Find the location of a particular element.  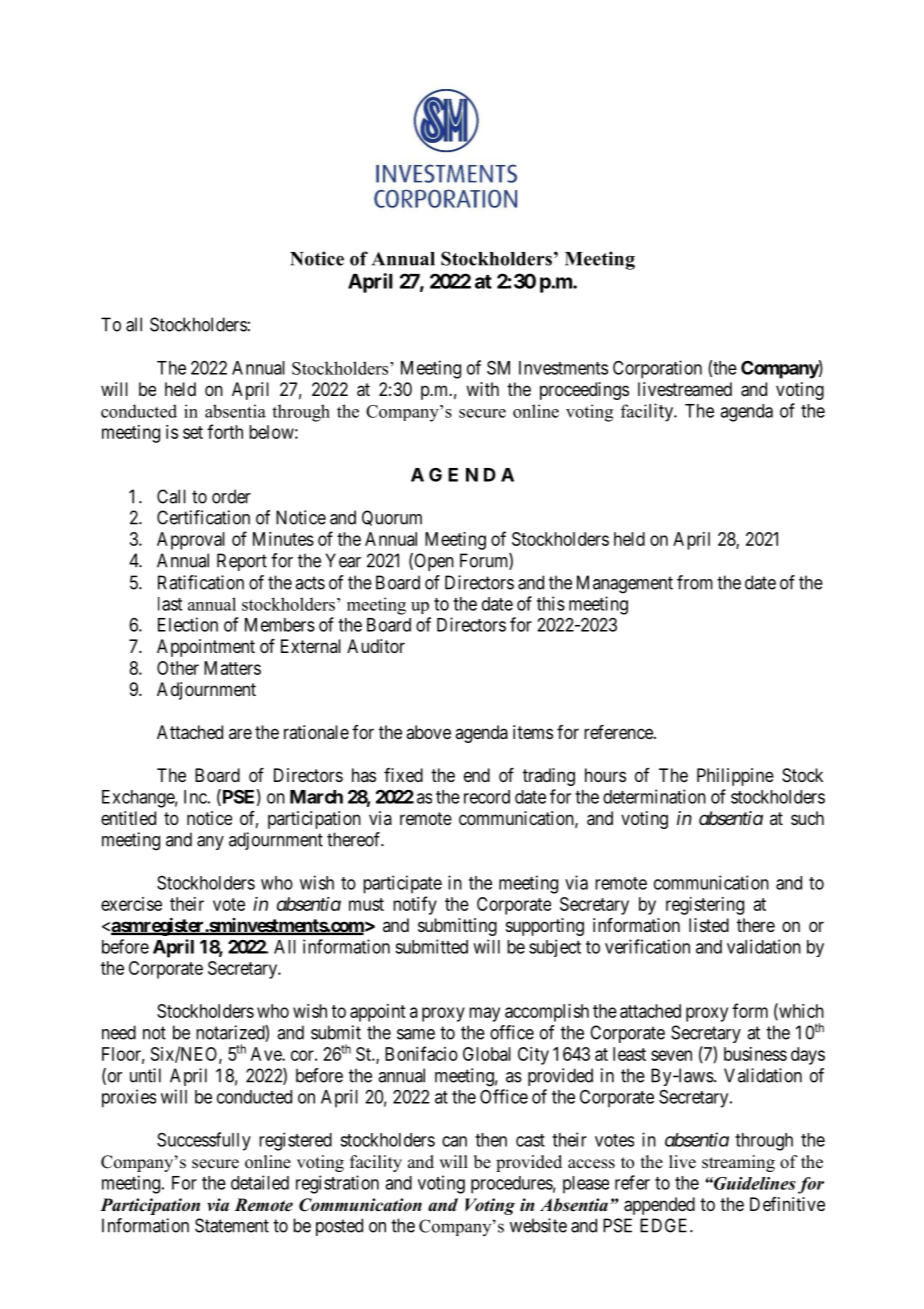

Statement is located at coordinates (232, 1225).
